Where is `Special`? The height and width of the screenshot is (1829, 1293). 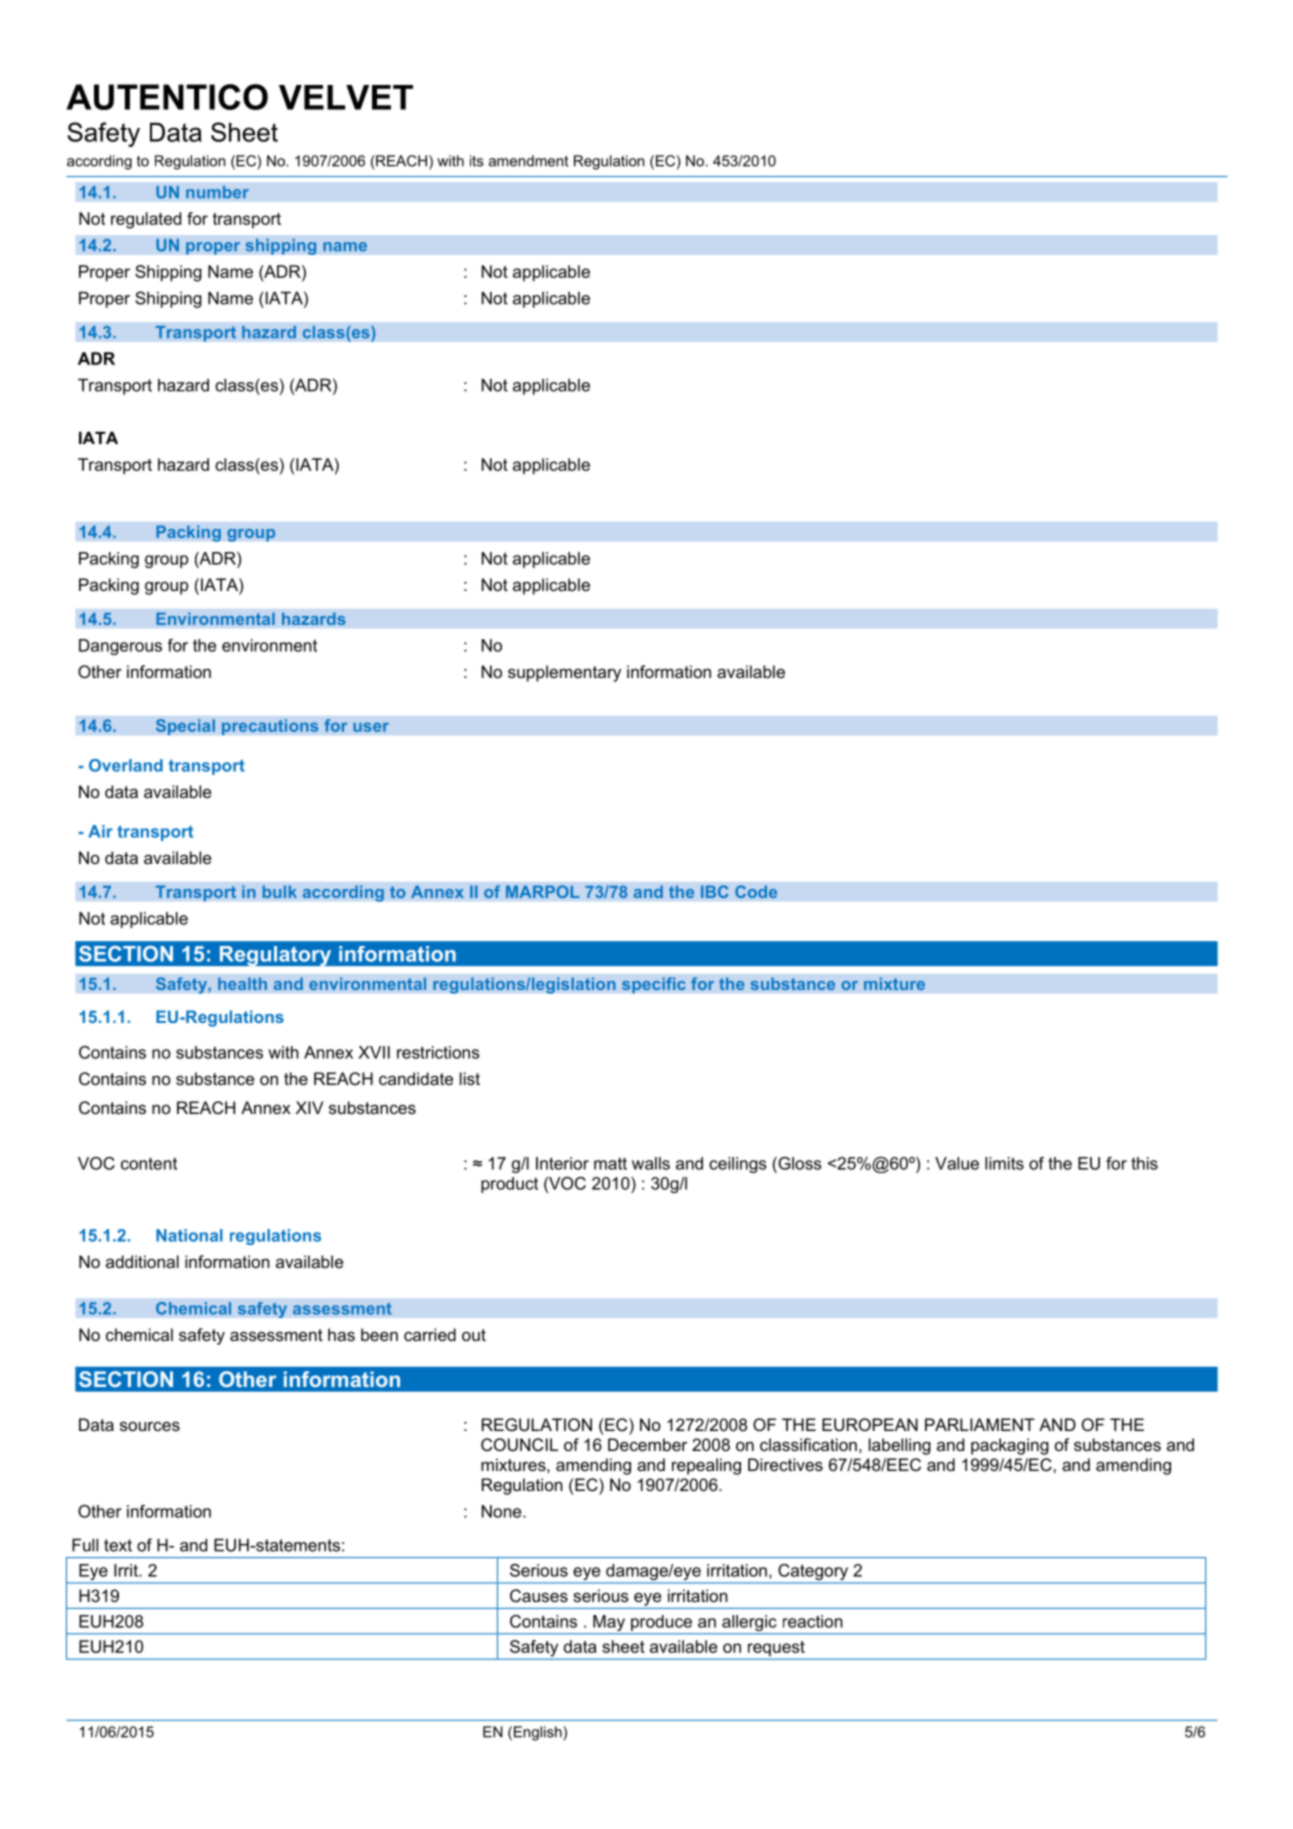
Special is located at coordinates (185, 727).
